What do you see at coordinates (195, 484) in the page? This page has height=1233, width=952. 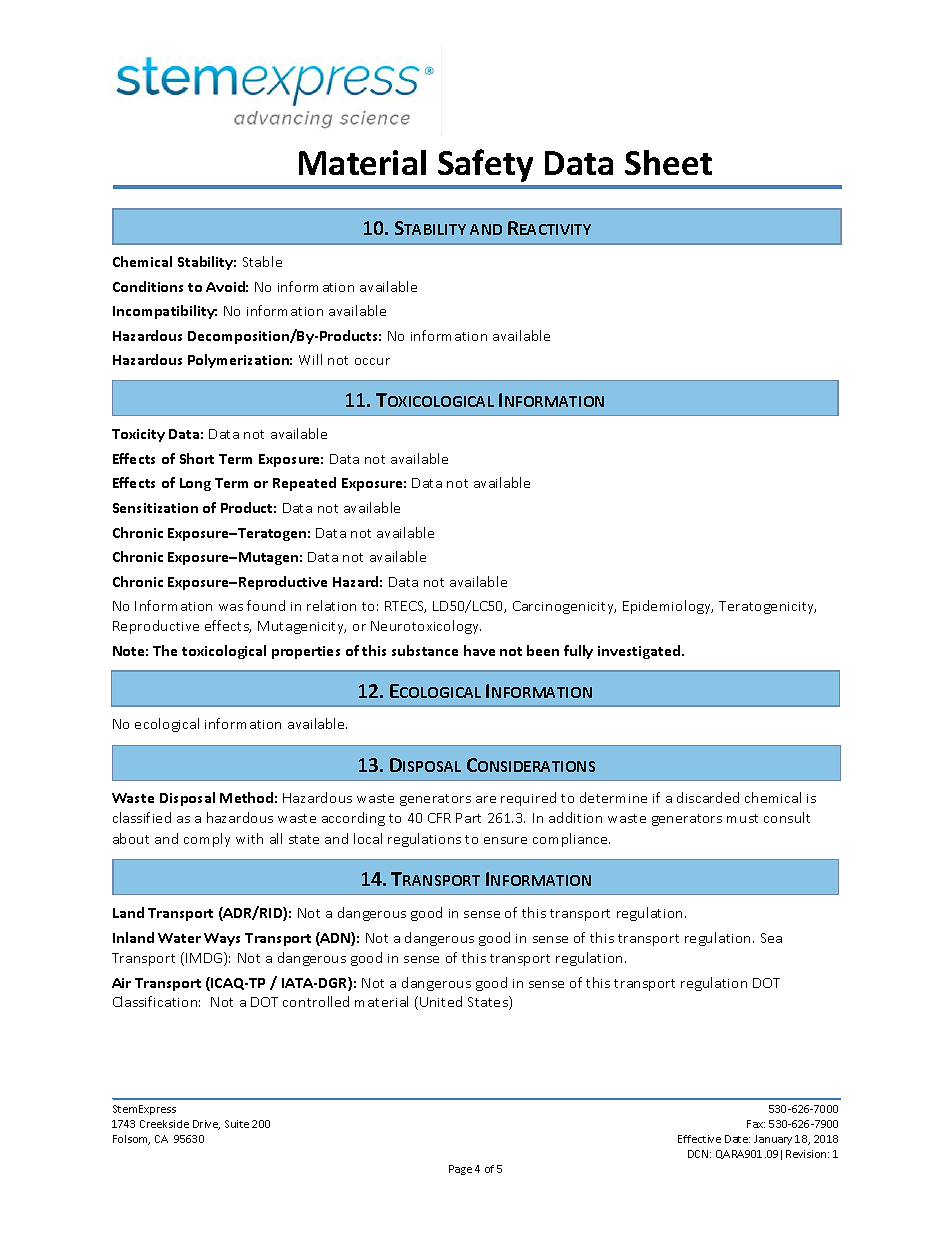 I see `Long` at bounding box center [195, 484].
